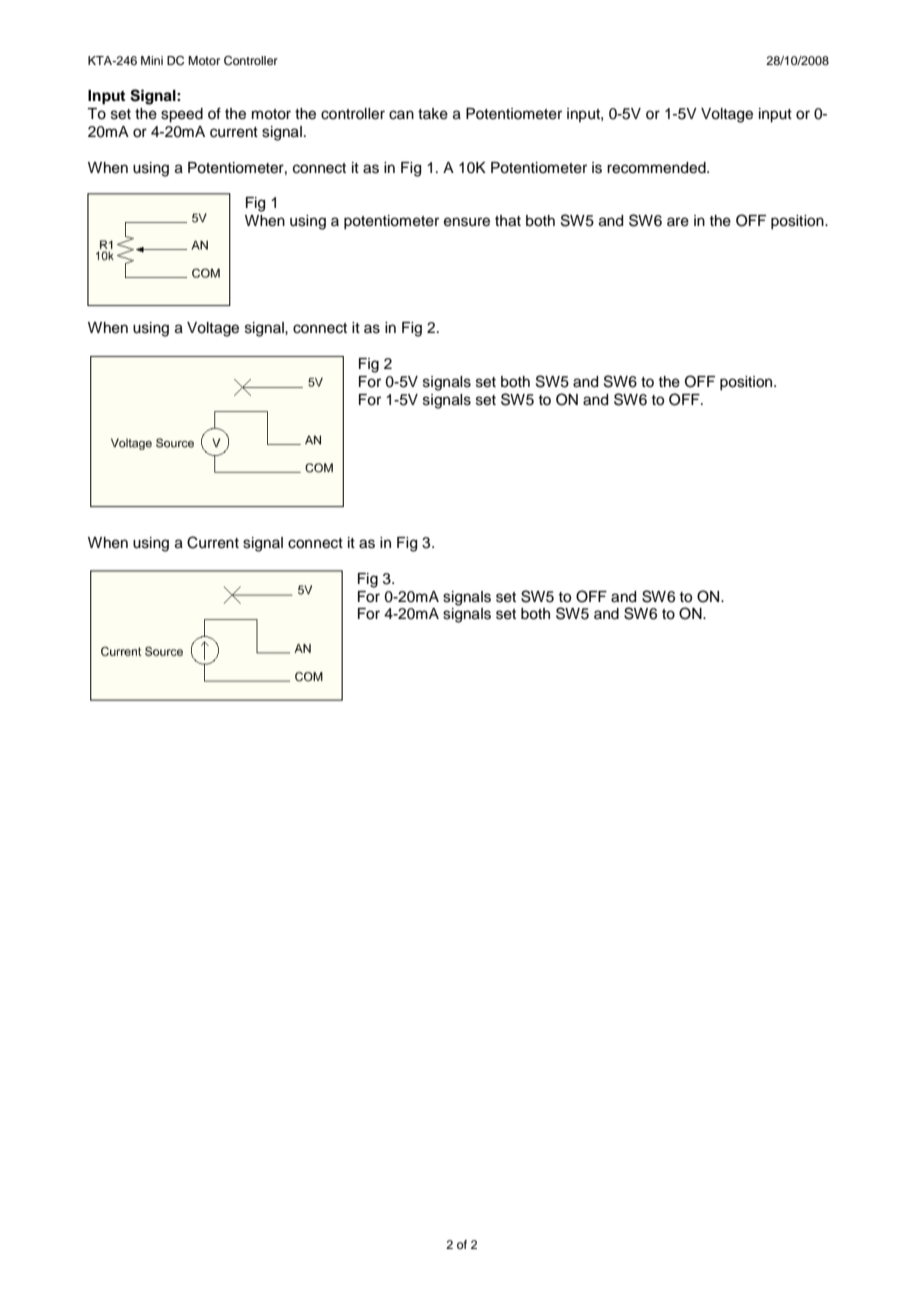 Image resolution: width=924 pixels, height=1307 pixels. Describe the element at coordinates (508, 221) in the page. I see `that` at that location.
